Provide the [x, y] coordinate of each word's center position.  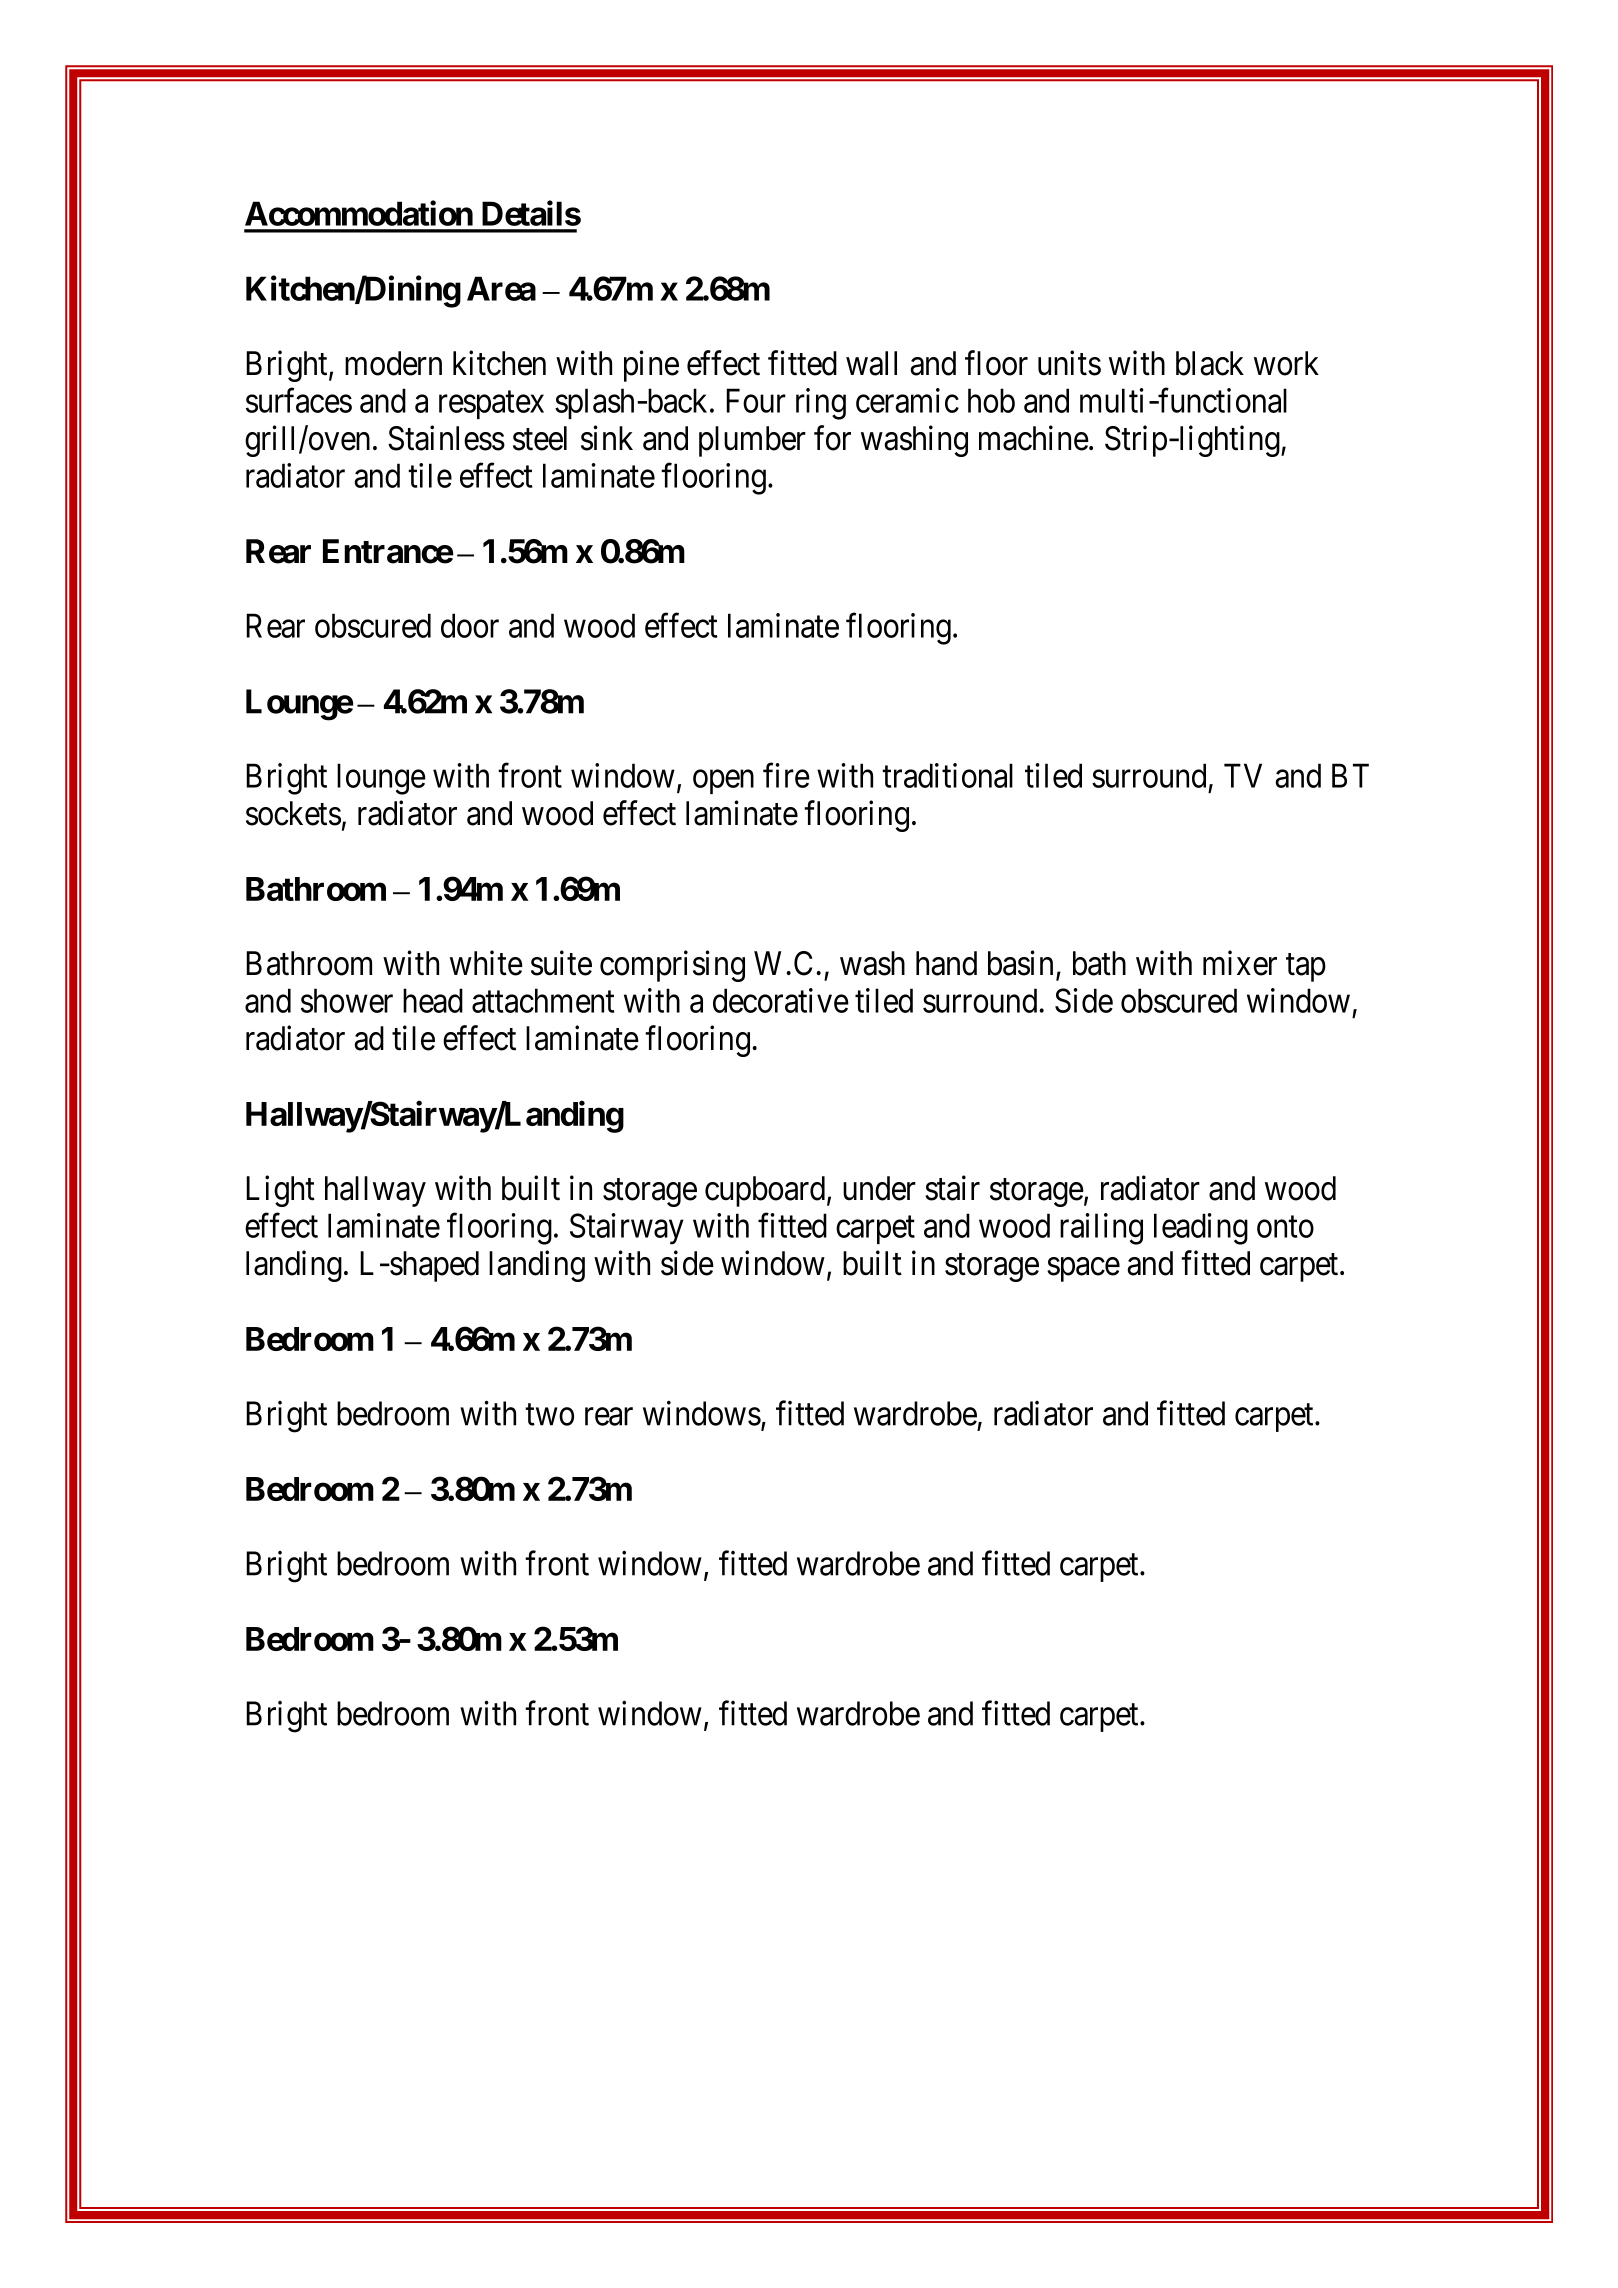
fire [786, 775]
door [470, 625]
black [1210, 363]
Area [501, 288]
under [879, 1188]
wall [871, 363]
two [549, 1415]
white [486, 963]
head [433, 1000]
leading [1201, 1229]
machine [1034, 438]
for [832, 438]
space [1083, 1270]
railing [1101, 1229]
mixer [1240, 963]
